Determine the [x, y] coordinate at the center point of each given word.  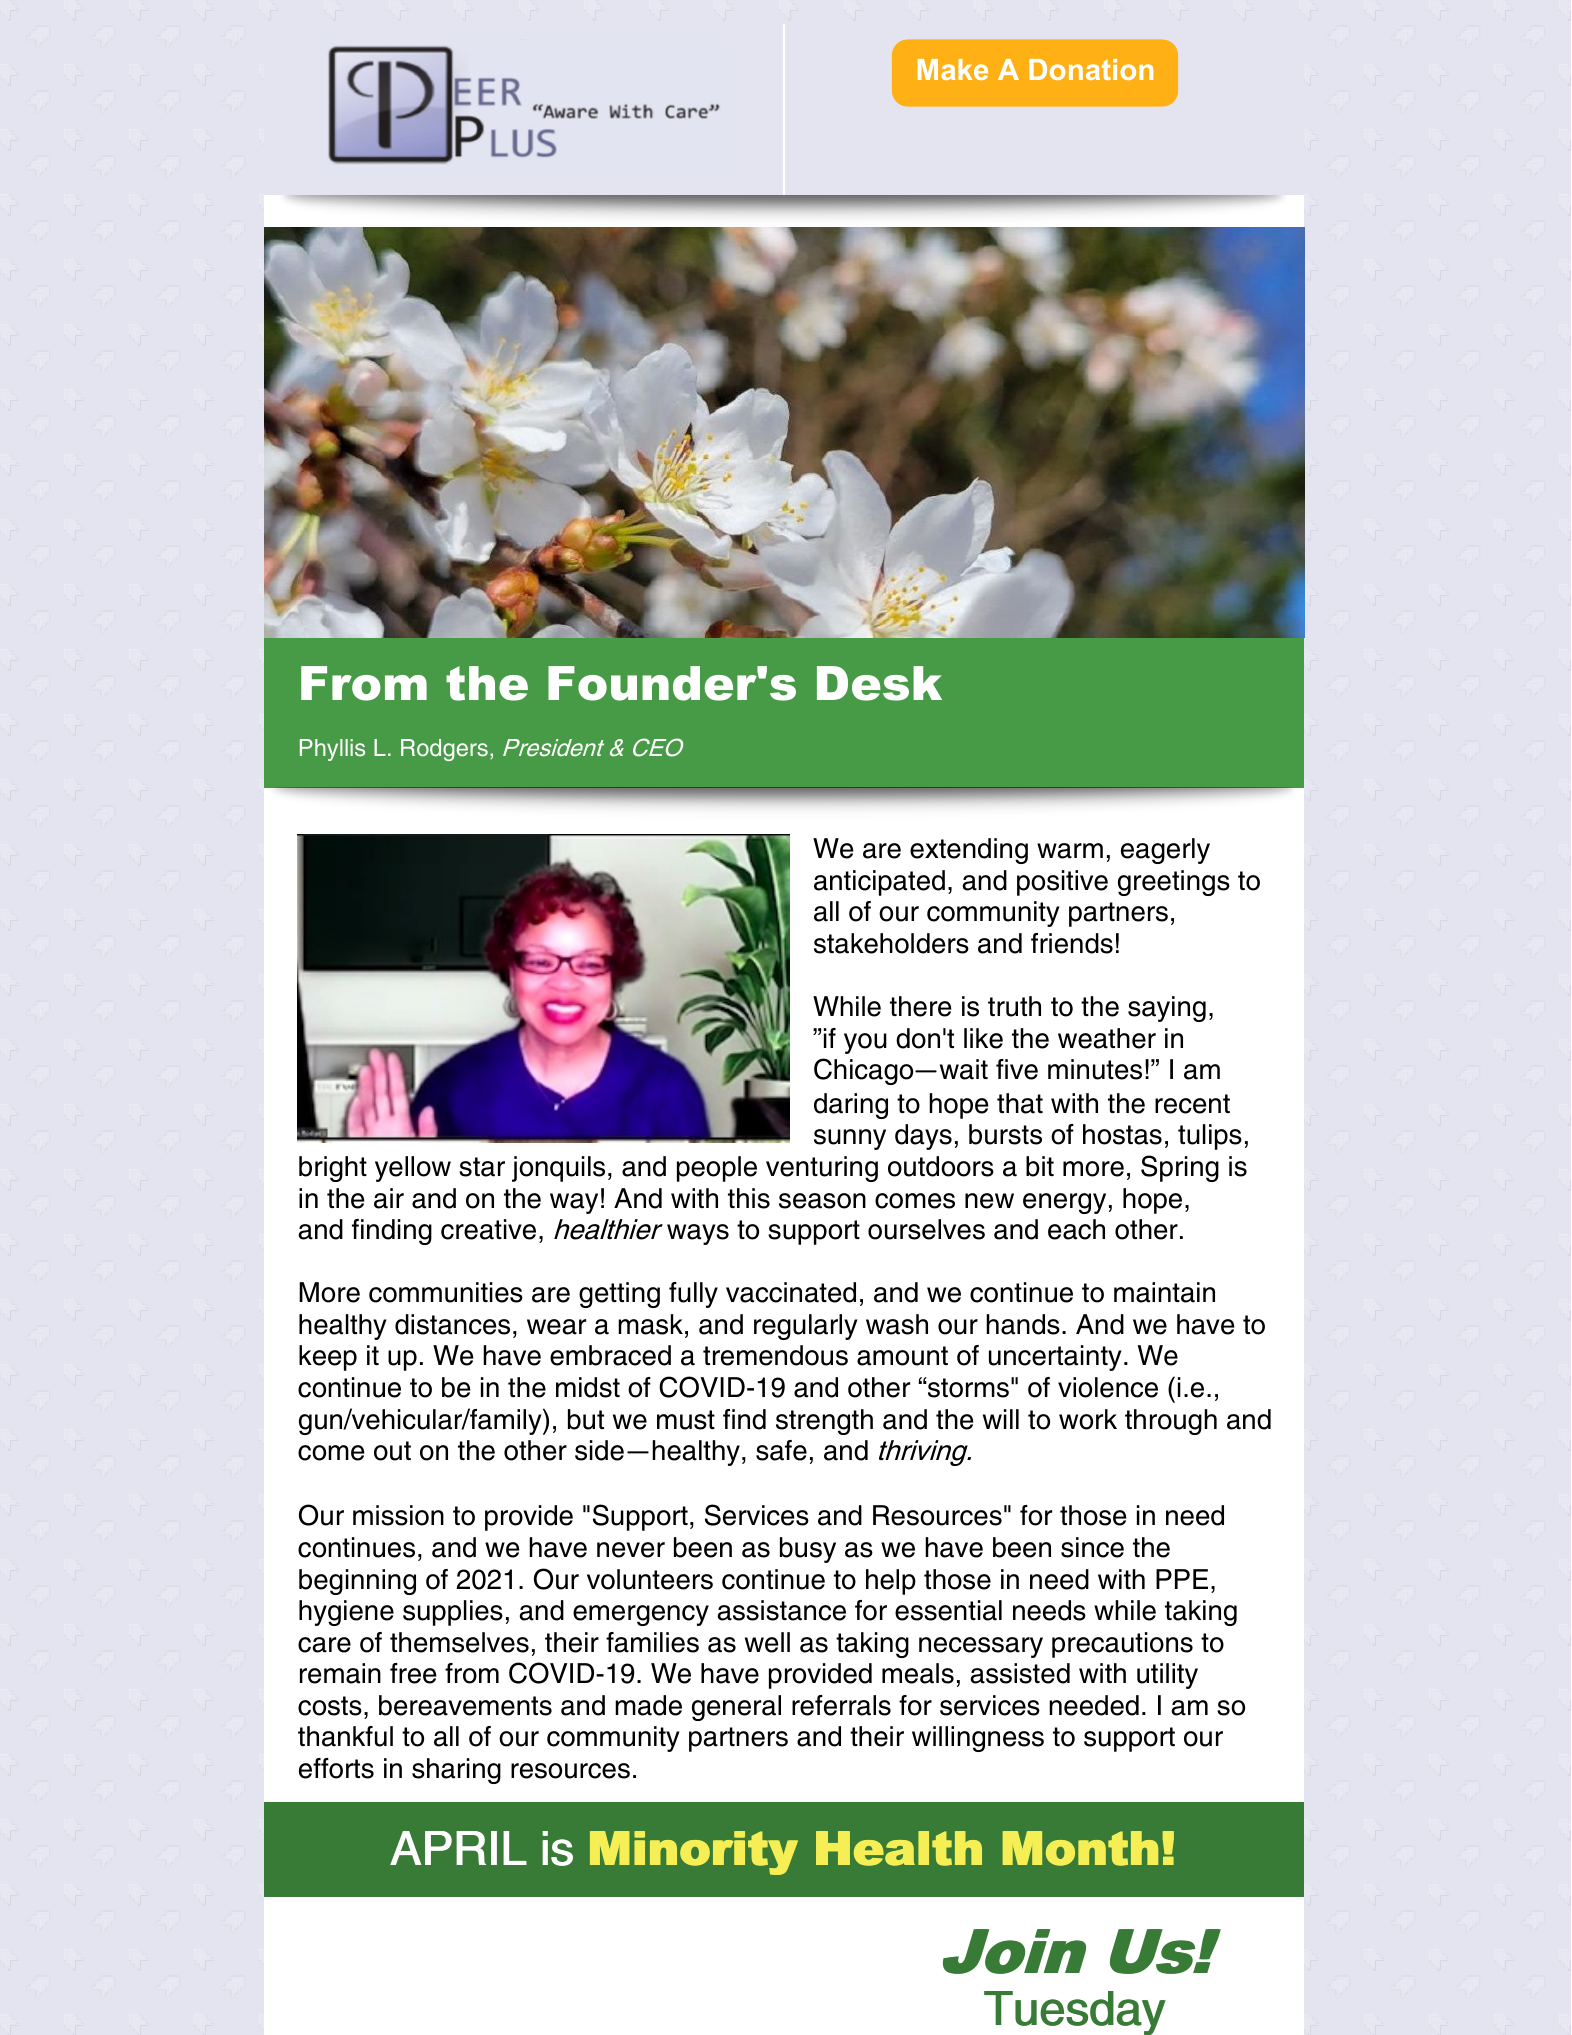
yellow [413, 1169]
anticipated [879, 883]
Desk [879, 683]
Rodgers [444, 750]
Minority [694, 1853]
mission [398, 1515]
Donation [1091, 69]
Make [953, 69]
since [1092, 1547]
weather [1107, 1038]
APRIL [458, 1848]
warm [1070, 851]
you [865, 1043]
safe [781, 1450]
